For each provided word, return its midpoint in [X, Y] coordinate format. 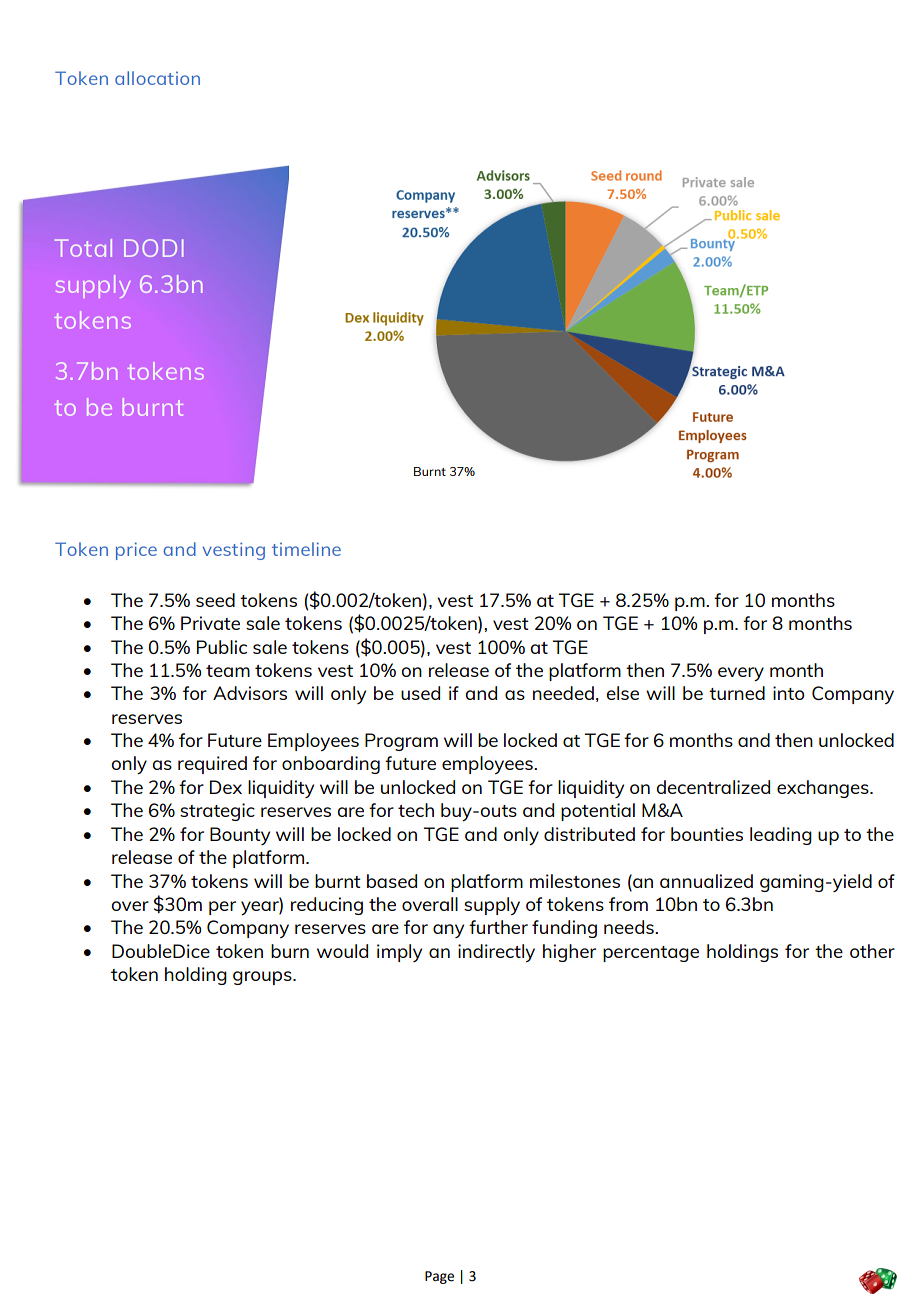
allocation [157, 78]
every [741, 674]
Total [83, 248]
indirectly [496, 953]
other [872, 951]
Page [439, 1277]
